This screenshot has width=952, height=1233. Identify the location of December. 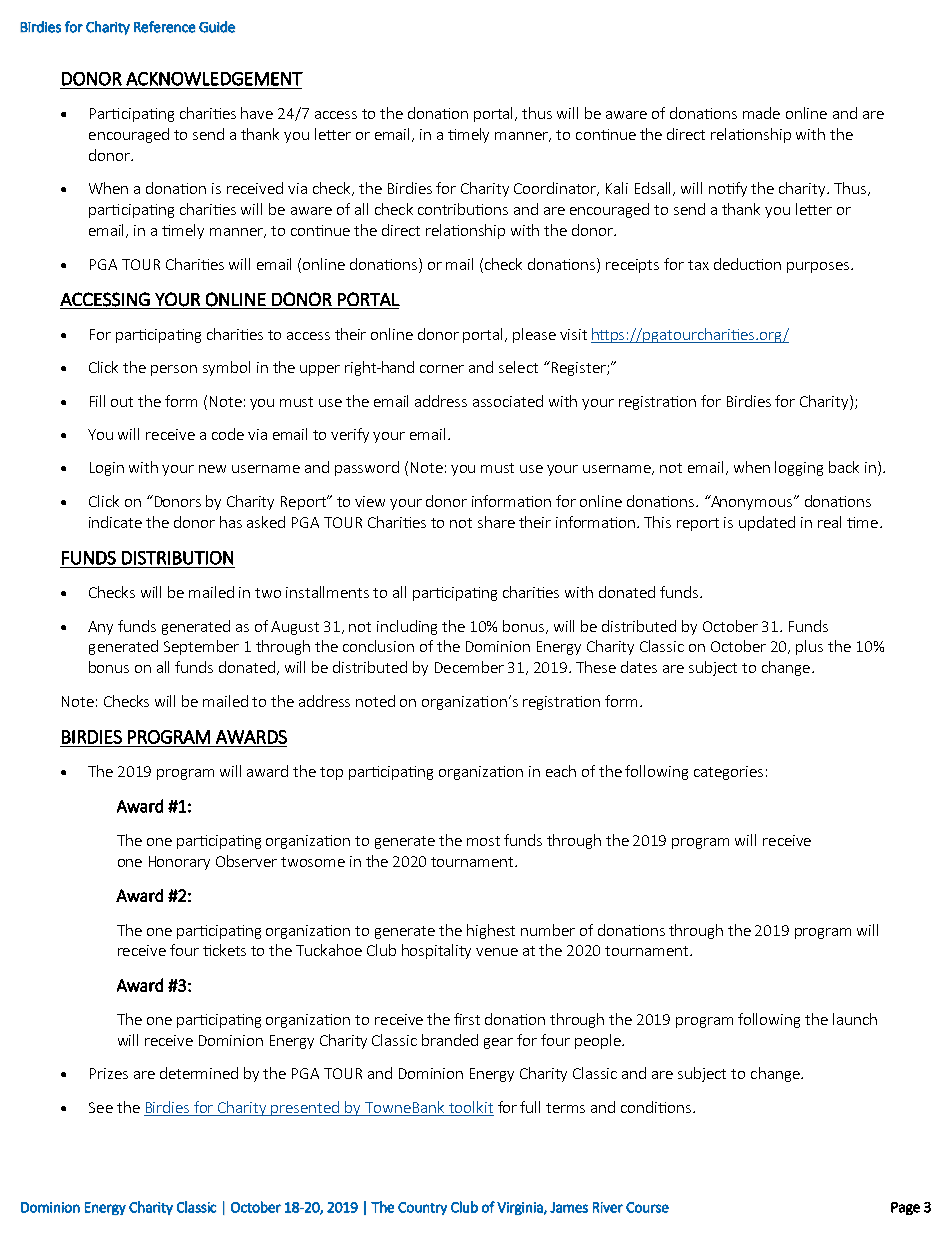
(469, 667).
